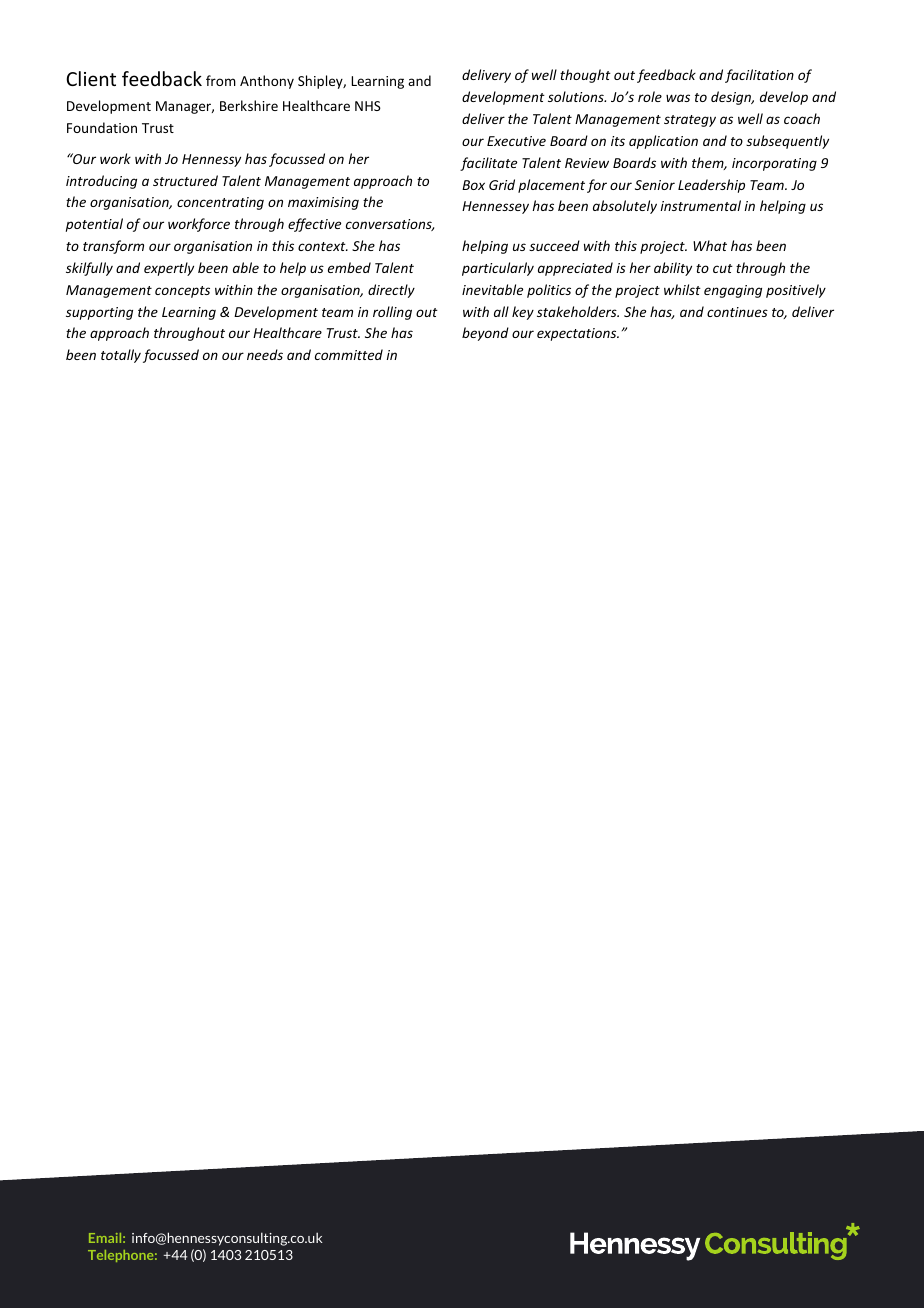 This image has width=924, height=1308. What do you see at coordinates (221, 80) in the image?
I see `from` at bounding box center [221, 80].
